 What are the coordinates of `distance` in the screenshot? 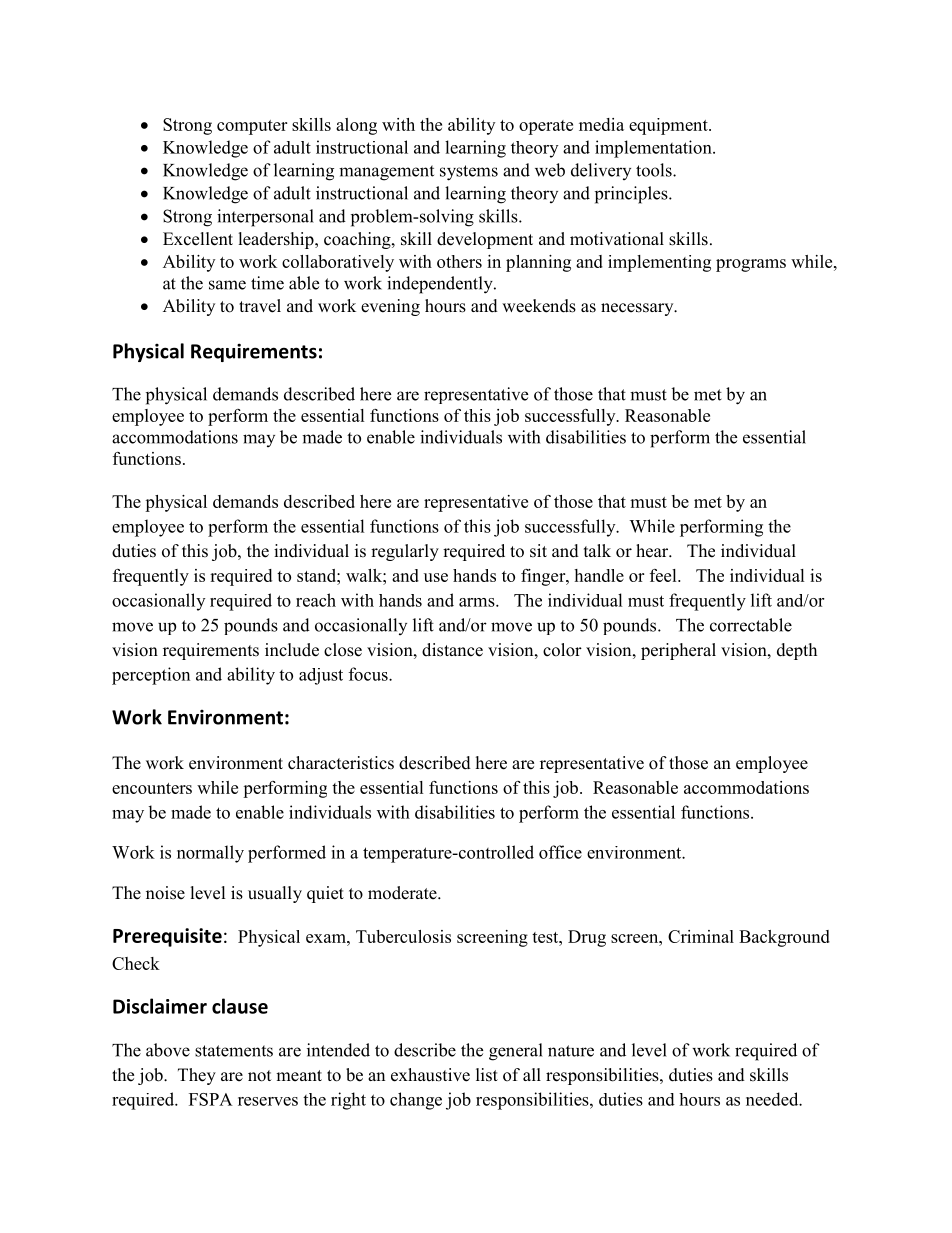 It's located at (452, 650).
